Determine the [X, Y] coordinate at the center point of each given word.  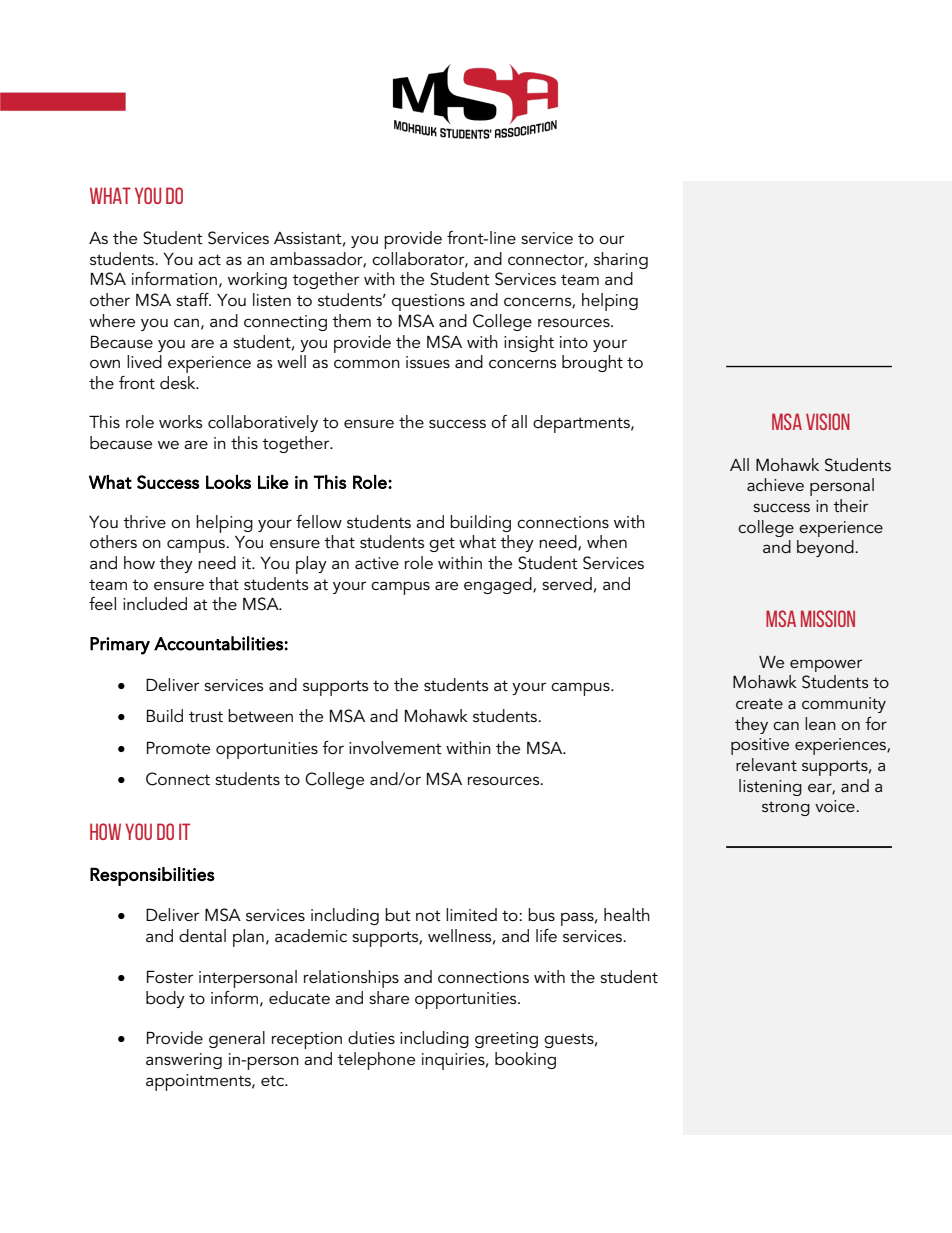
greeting [506, 1040]
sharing [621, 260]
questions [428, 302]
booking [525, 1060]
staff [193, 299]
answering [184, 1061]
